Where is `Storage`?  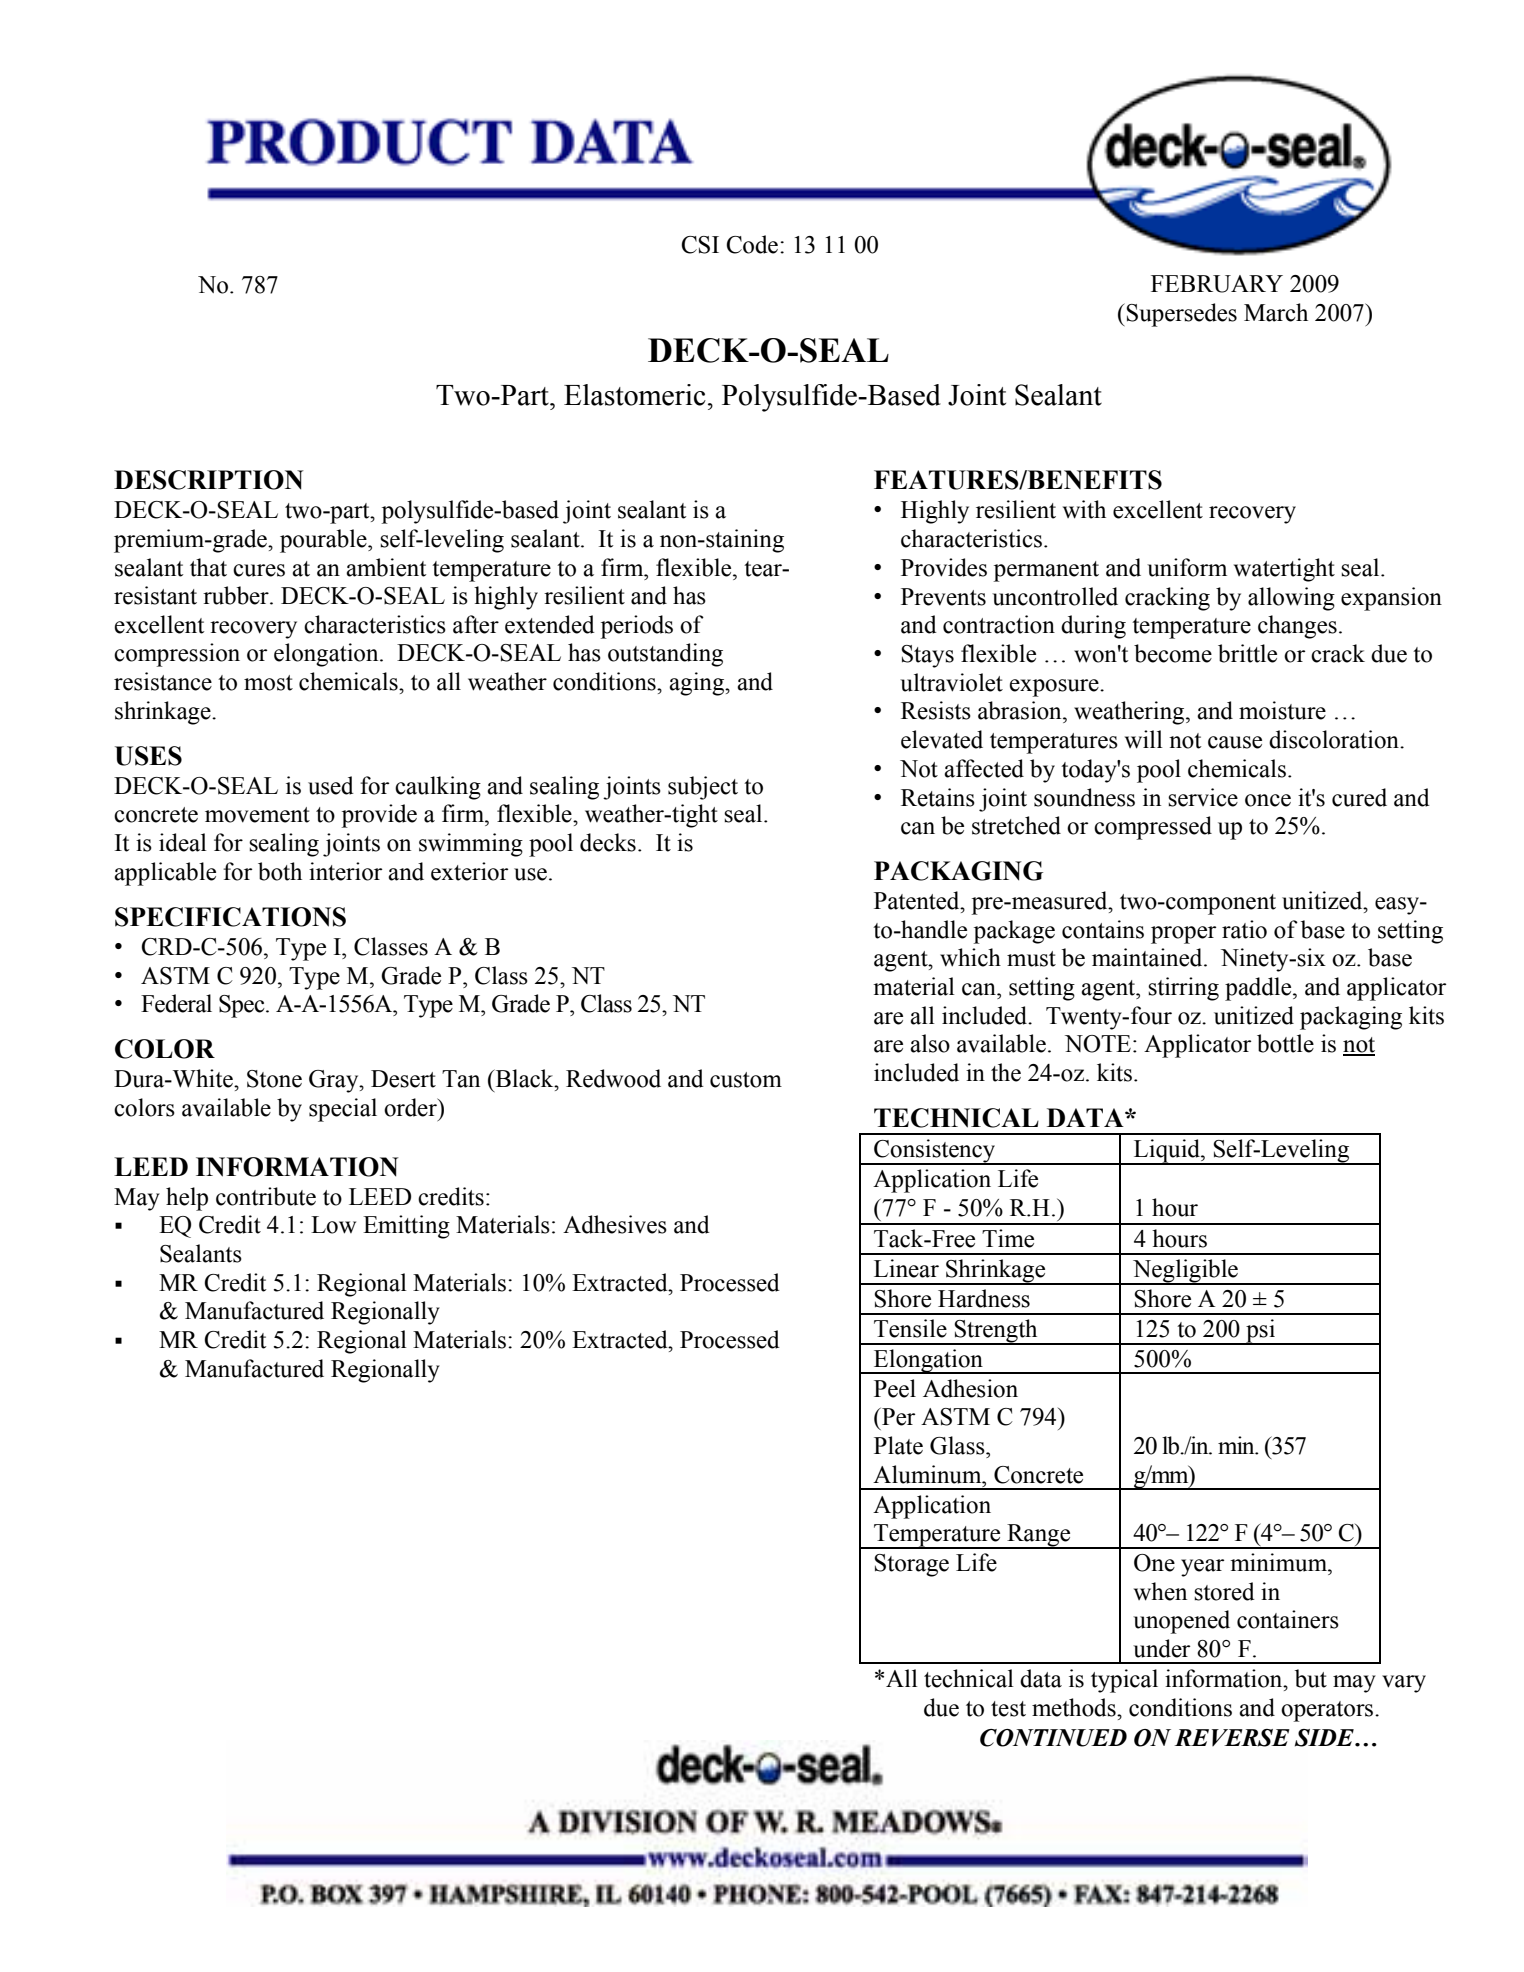 Storage is located at coordinates (911, 1565).
